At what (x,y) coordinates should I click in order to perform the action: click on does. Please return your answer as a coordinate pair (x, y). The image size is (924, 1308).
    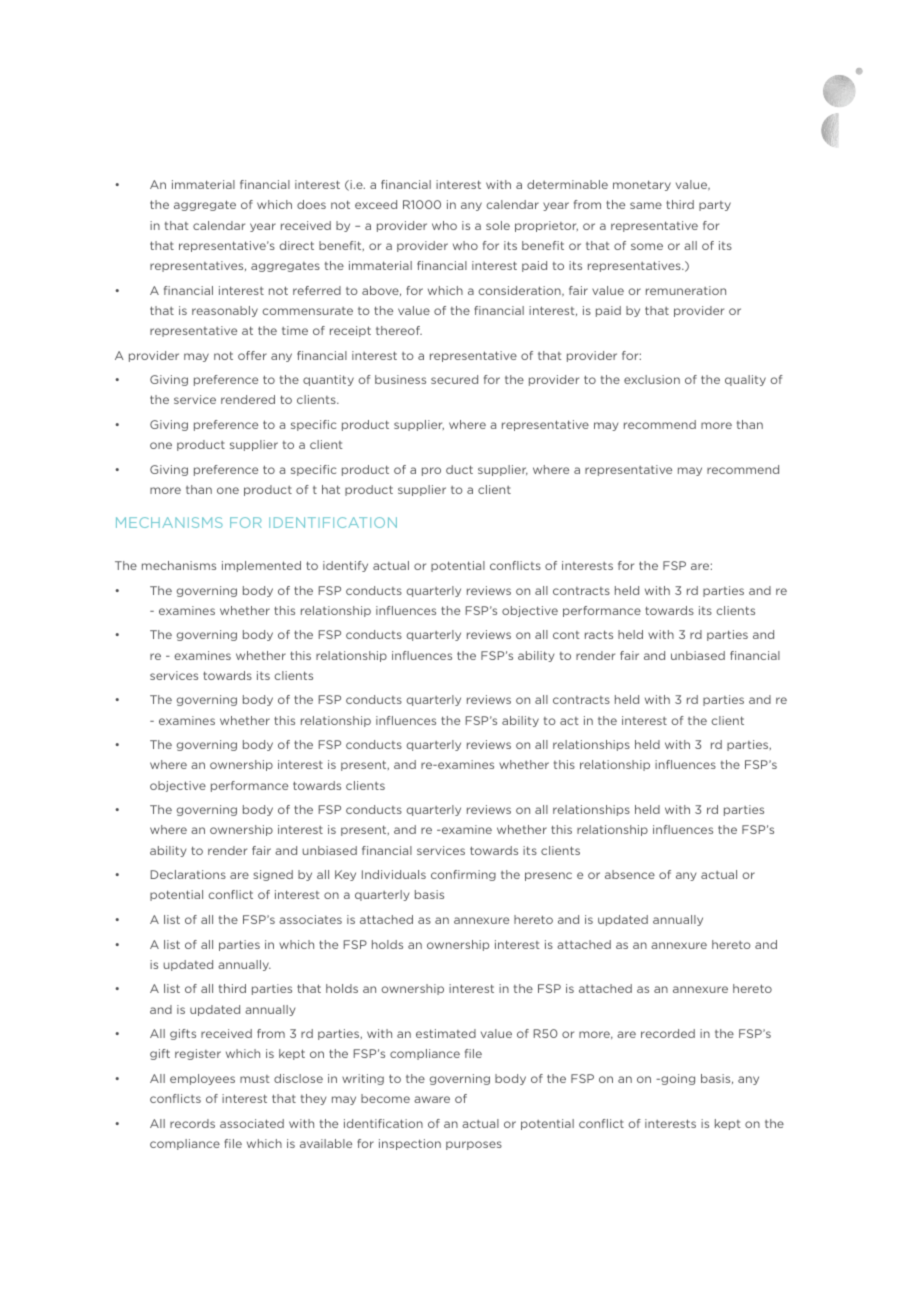
    Looking at the image, I should click on (311, 204).
